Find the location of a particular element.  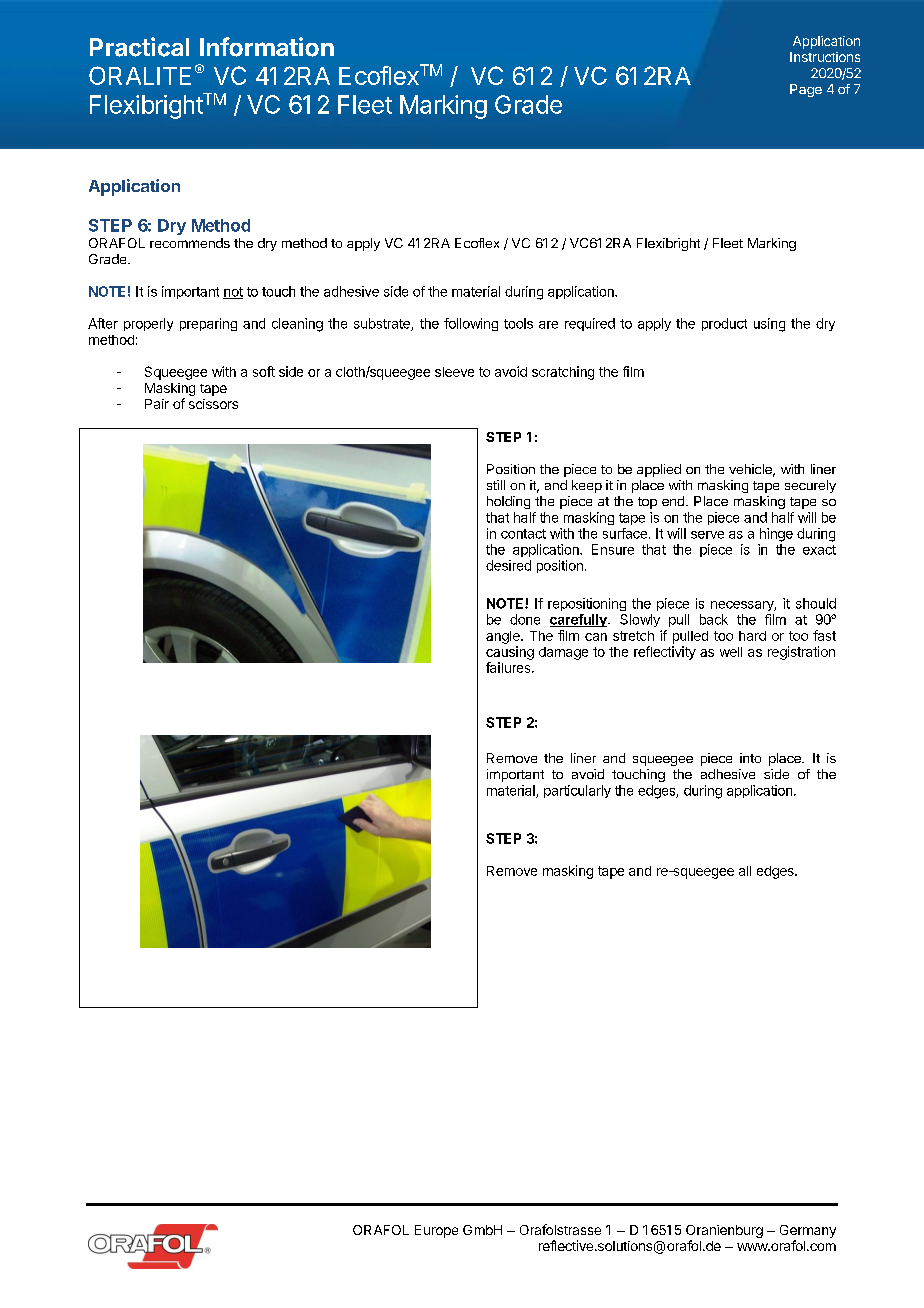

sleeve is located at coordinates (454, 372).
